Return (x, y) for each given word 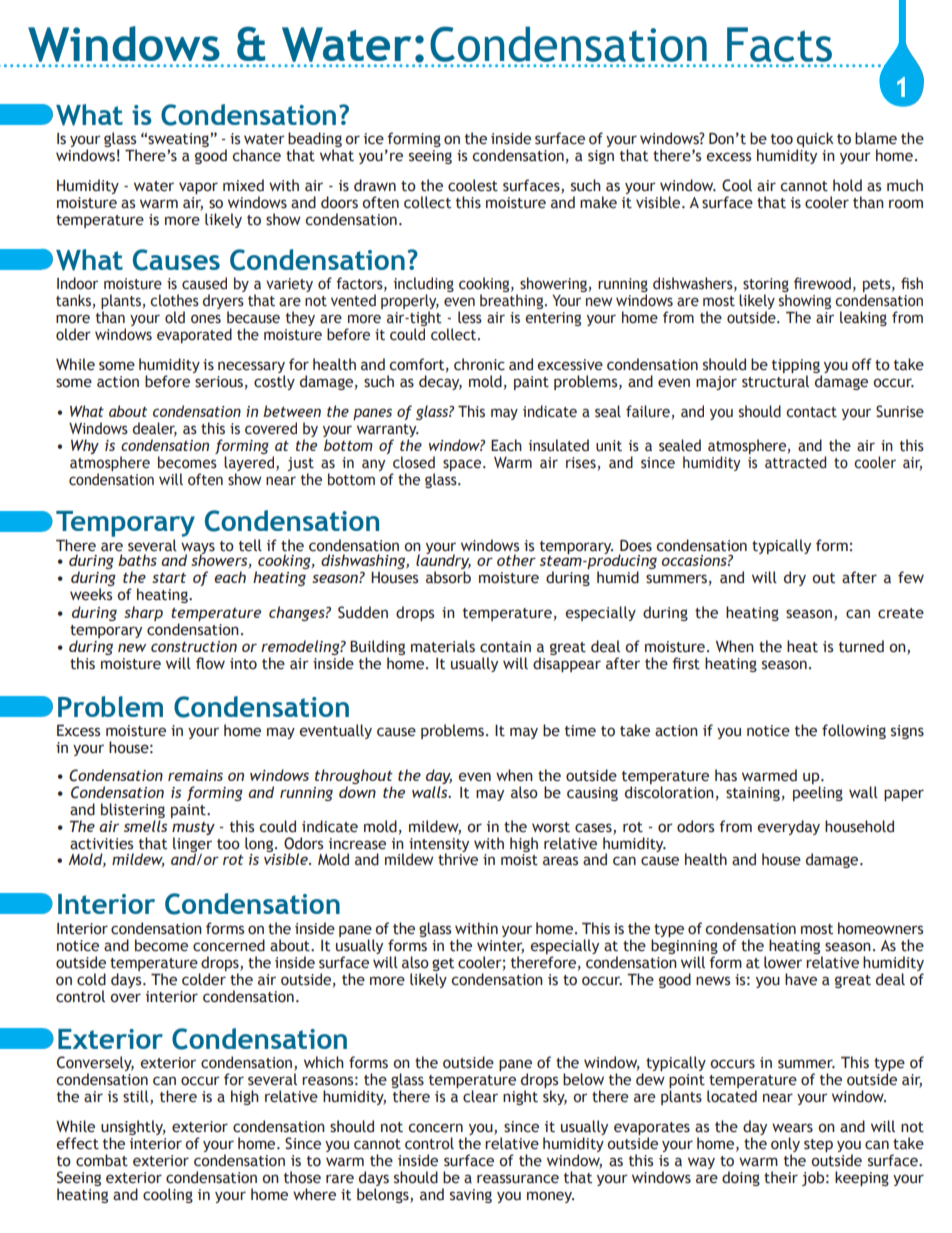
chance (256, 155)
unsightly (133, 1127)
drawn (375, 185)
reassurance (518, 1179)
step (818, 1145)
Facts (779, 44)
